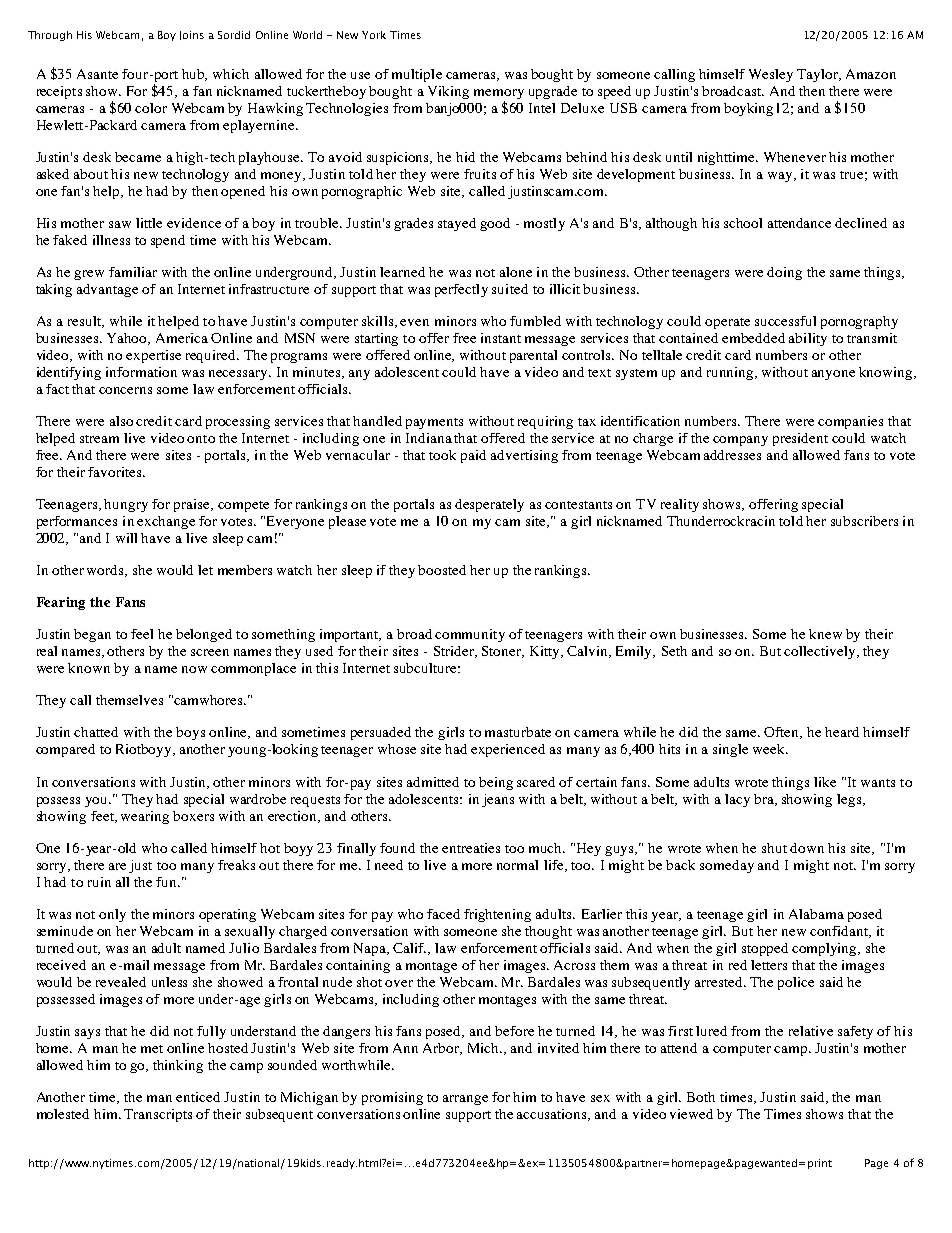 The image size is (952, 1233). Describe the element at coordinates (785, 321) in the screenshot. I see `successful` at that location.
